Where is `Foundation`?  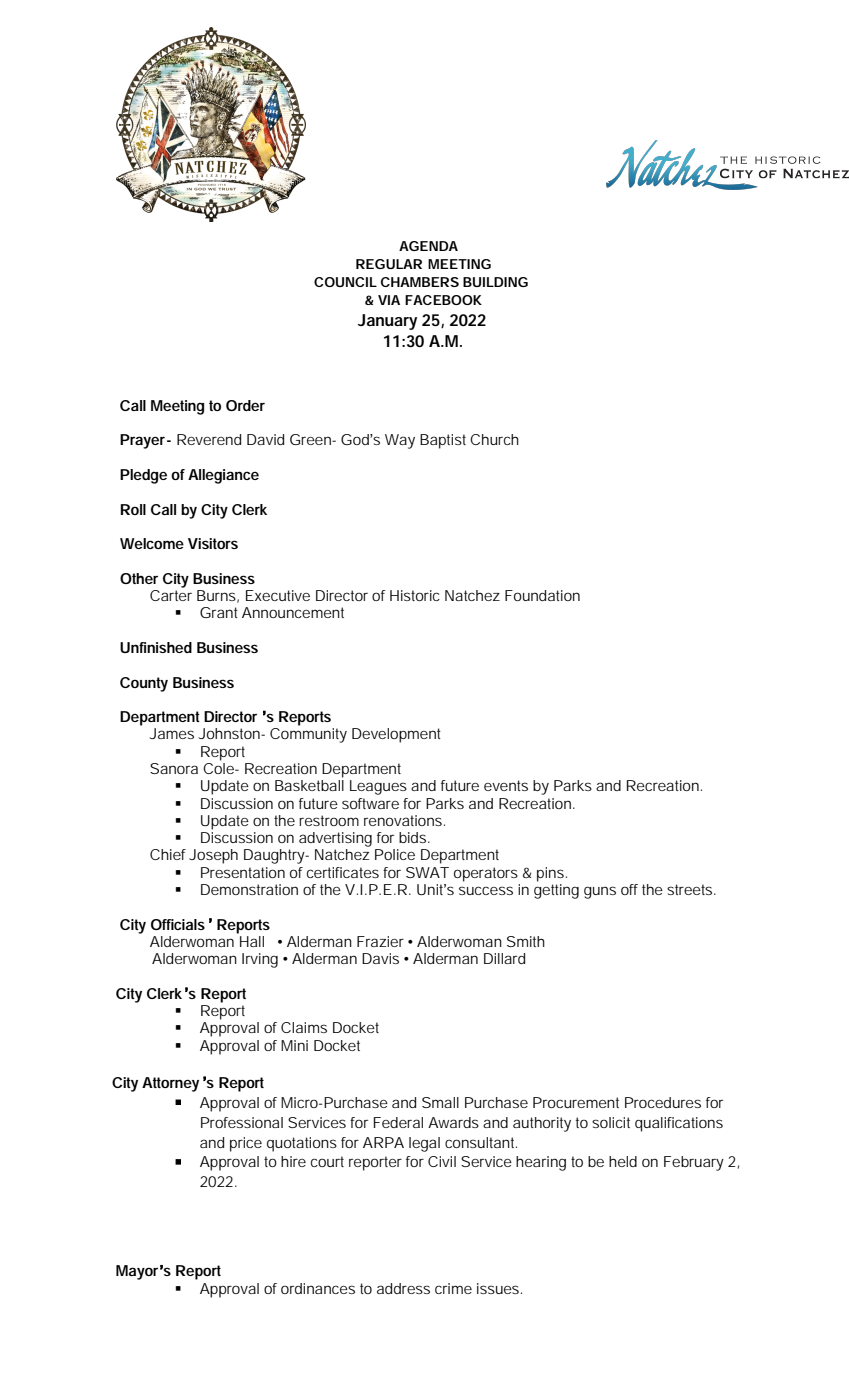 Foundation is located at coordinates (542, 595).
